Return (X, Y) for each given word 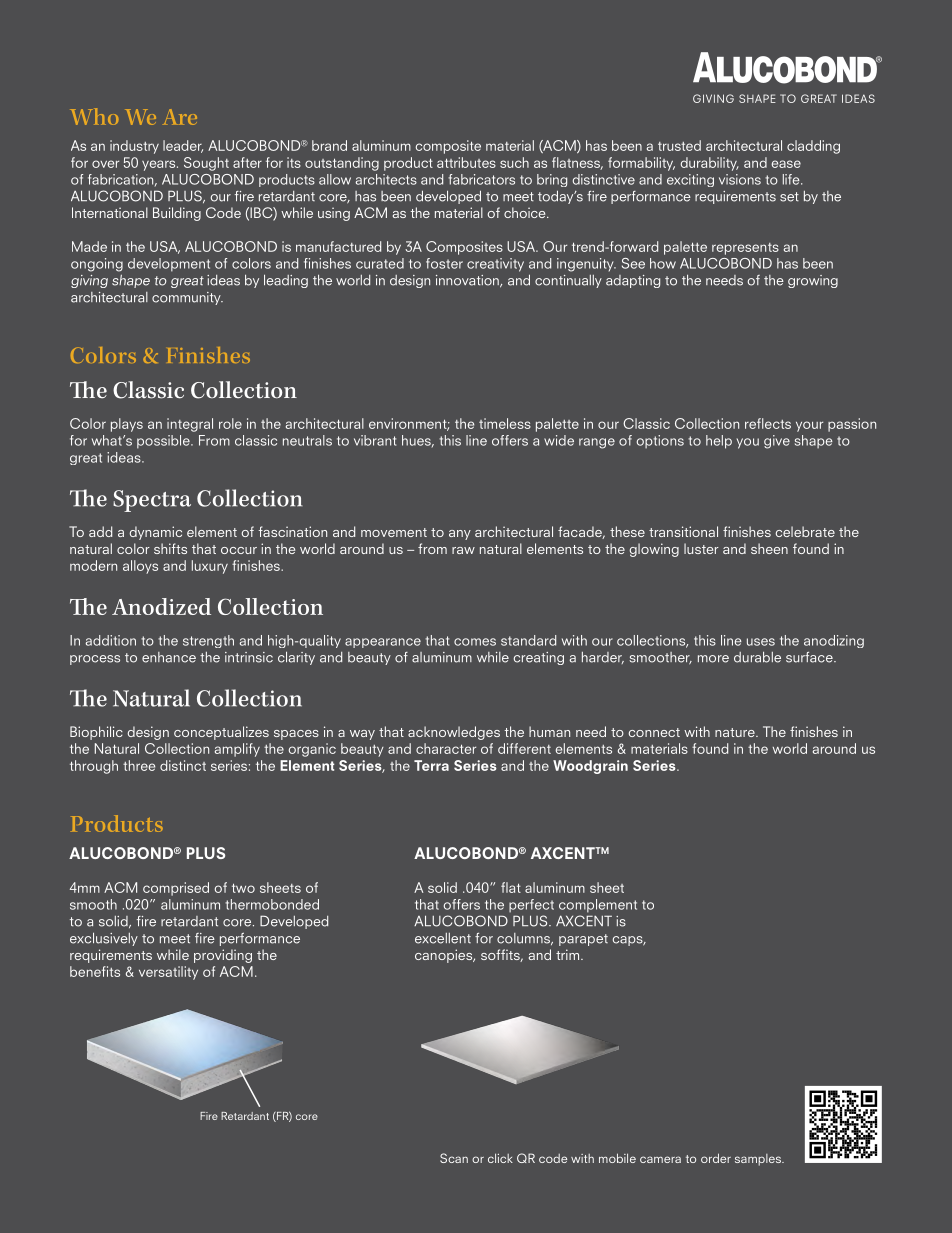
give (777, 442)
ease (786, 164)
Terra (431, 765)
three (139, 765)
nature (736, 732)
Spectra (152, 501)
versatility (168, 973)
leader (183, 146)
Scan (454, 1158)
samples (759, 1160)
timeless (505, 423)
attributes (466, 162)
